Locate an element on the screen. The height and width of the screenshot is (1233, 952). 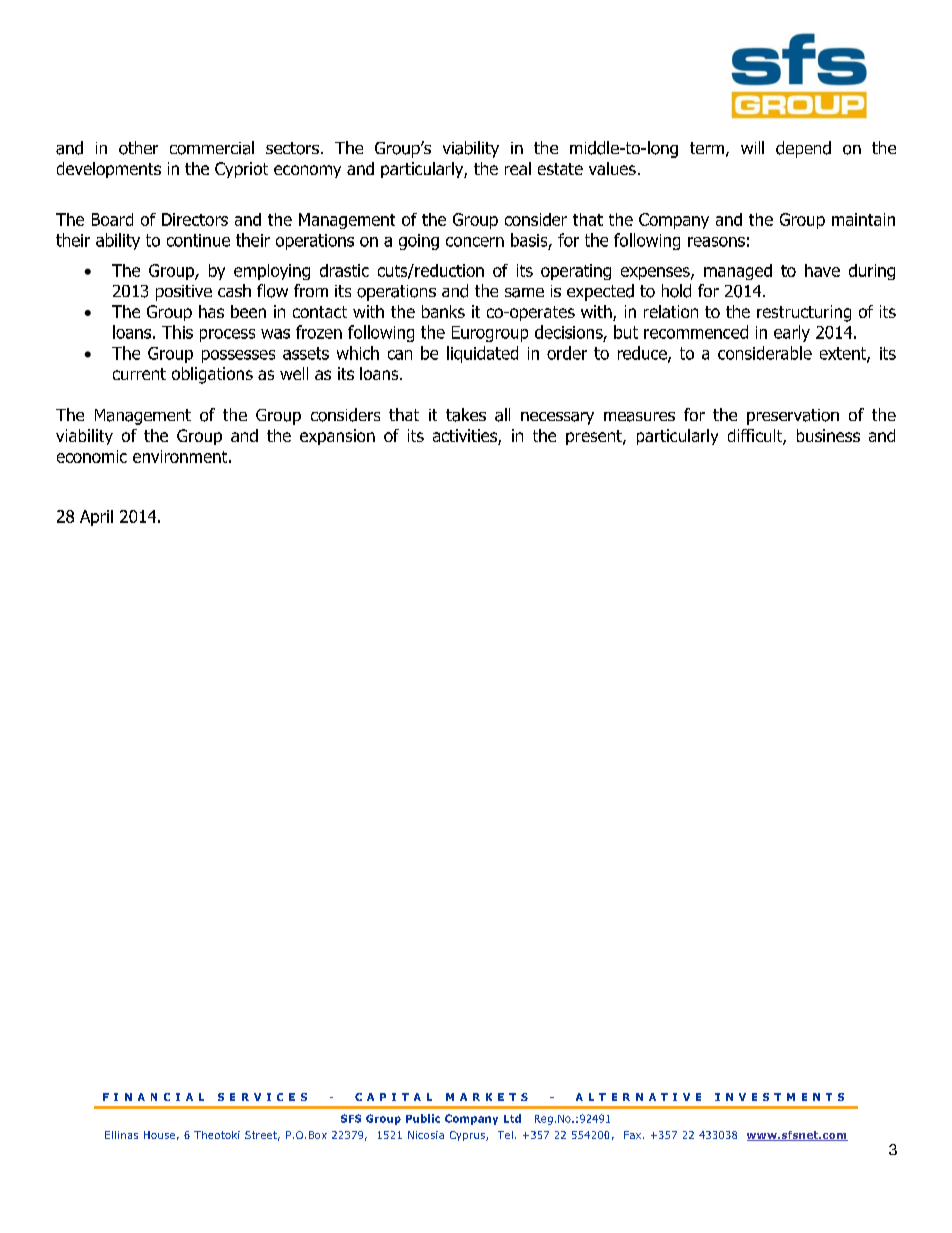
commercial is located at coordinates (212, 148).
